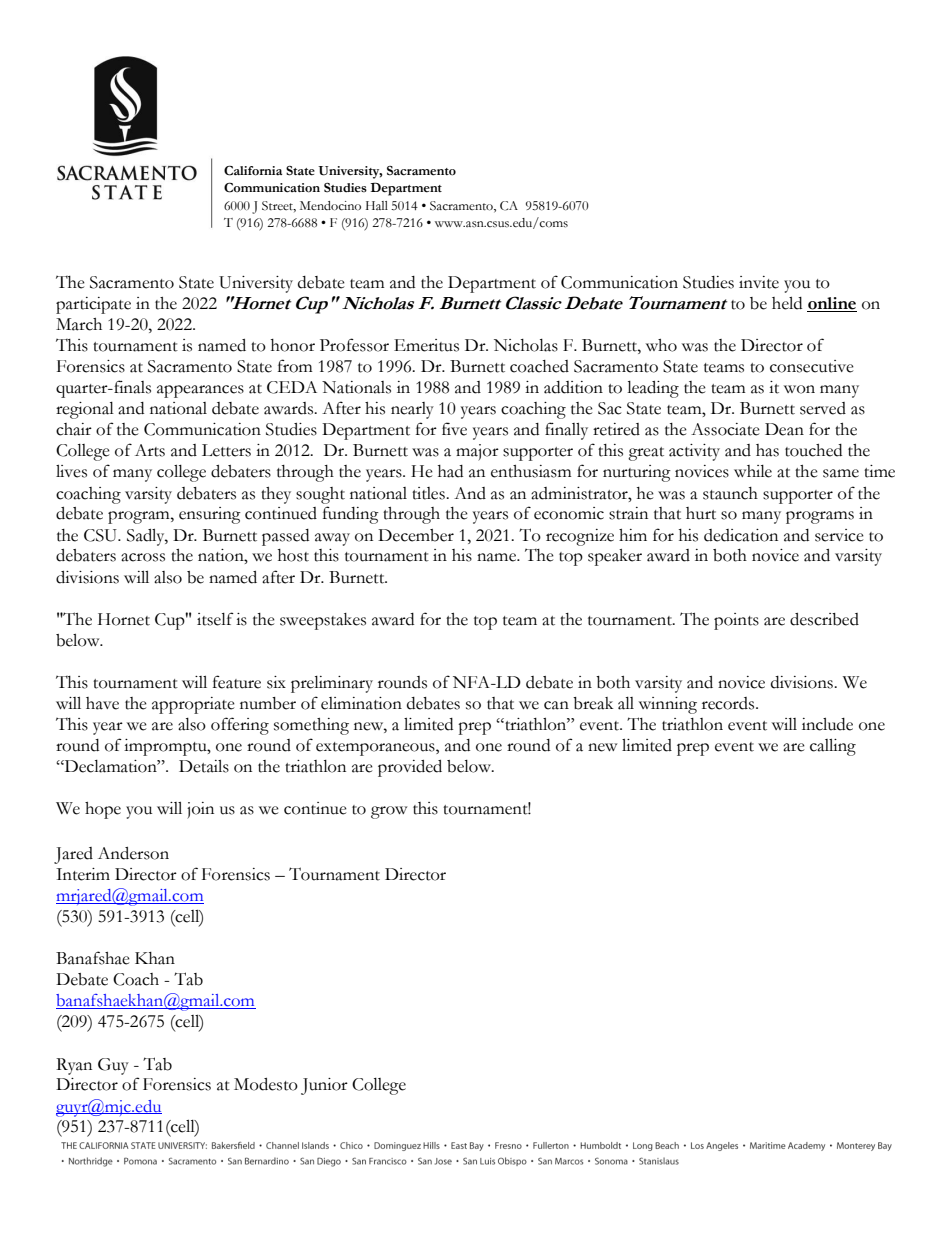 Image resolution: width=952 pixels, height=1233 pixels. I want to click on Details, so click(204, 766).
